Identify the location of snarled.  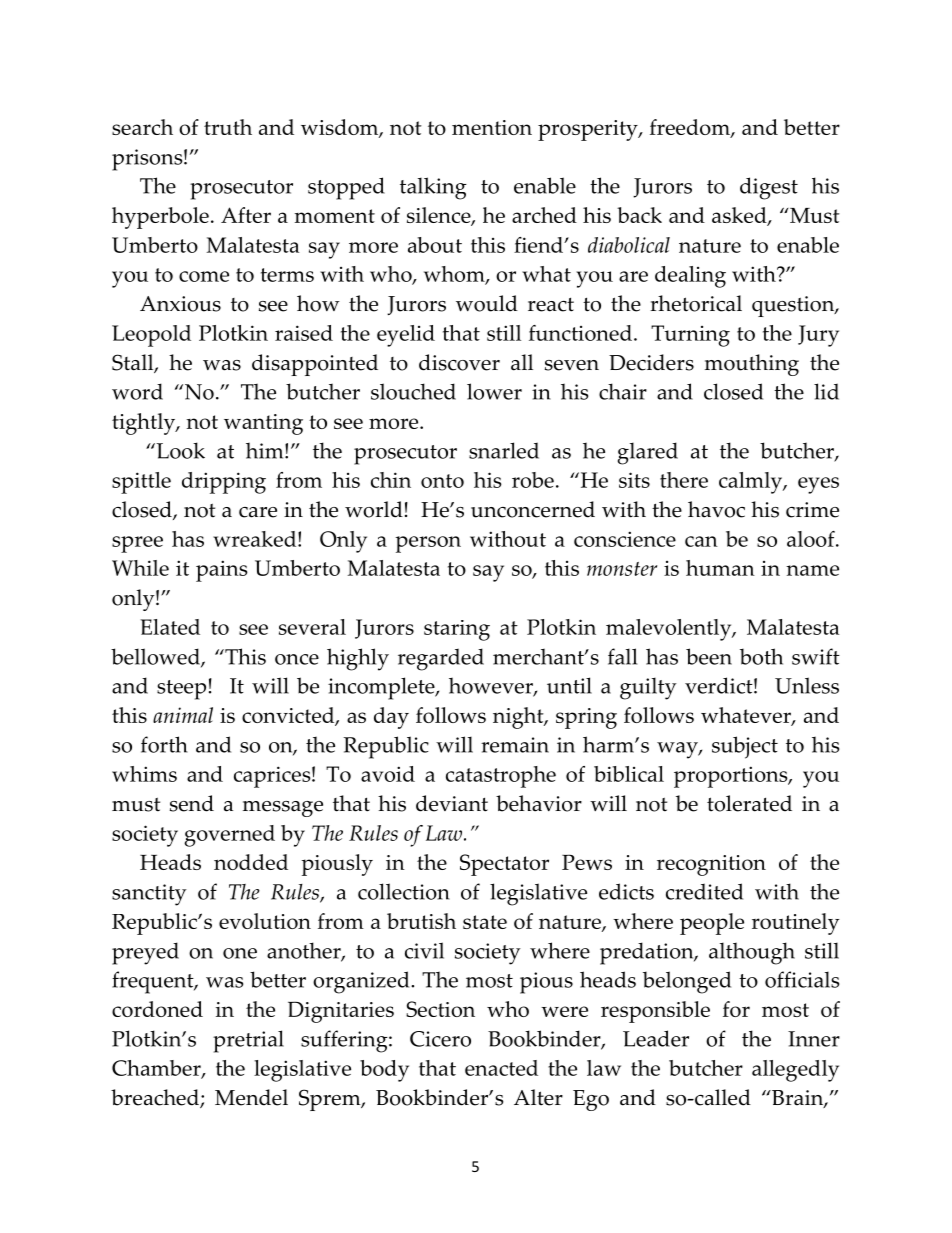
(504, 450).
